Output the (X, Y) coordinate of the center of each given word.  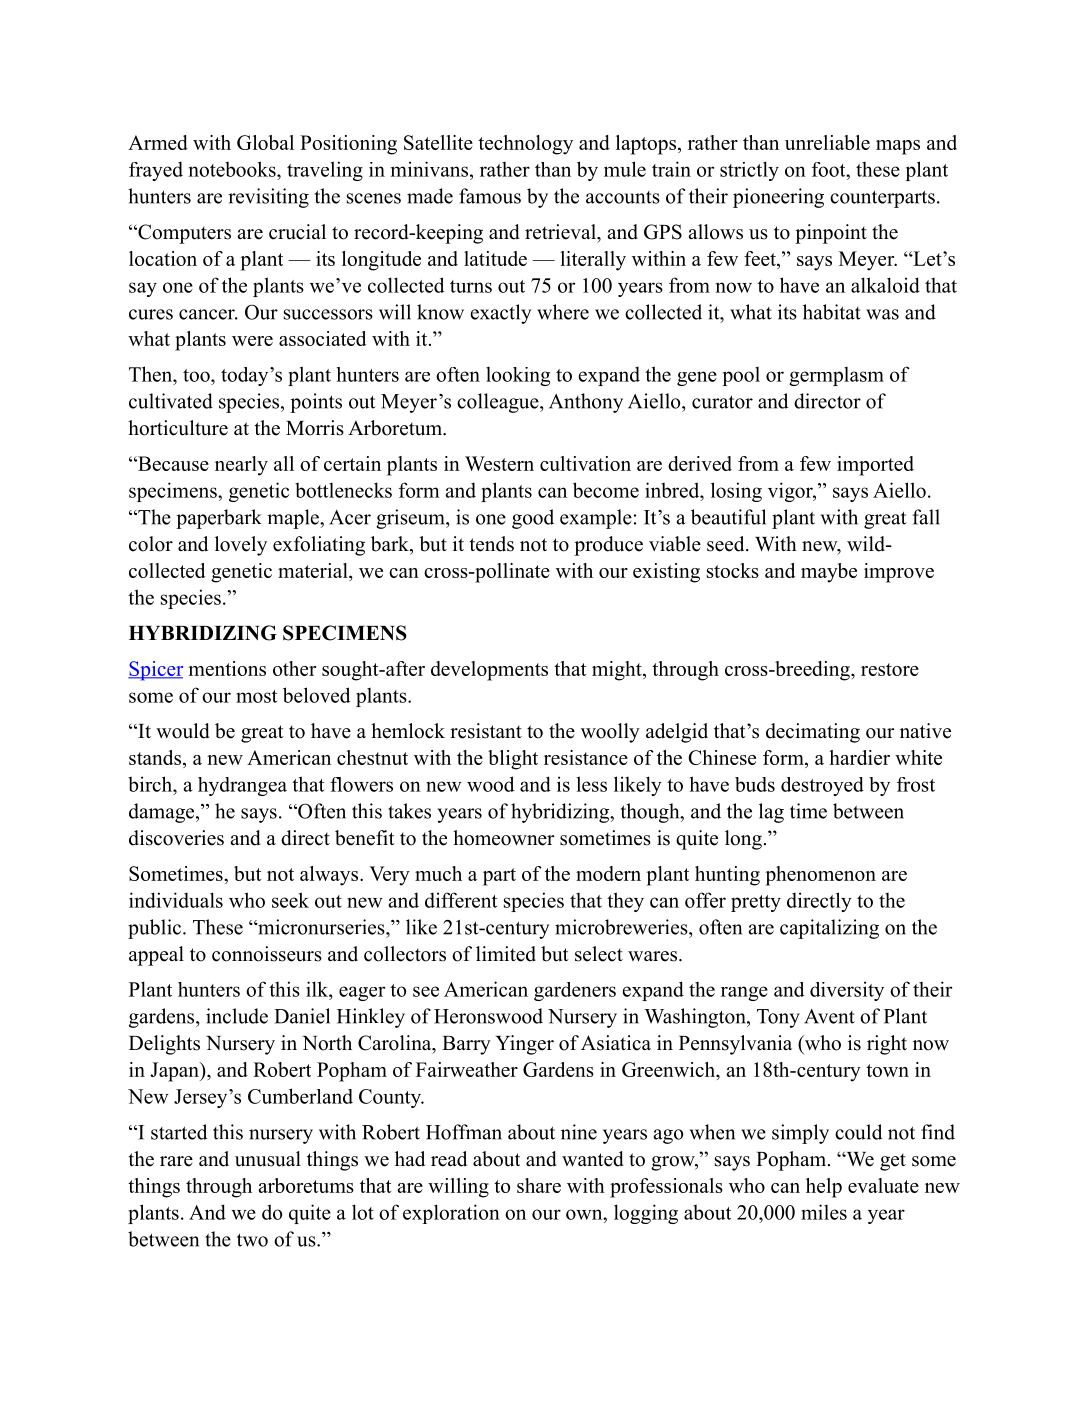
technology (525, 145)
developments (489, 671)
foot (830, 169)
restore (890, 669)
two (252, 1240)
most (256, 696)
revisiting (268, 198)
